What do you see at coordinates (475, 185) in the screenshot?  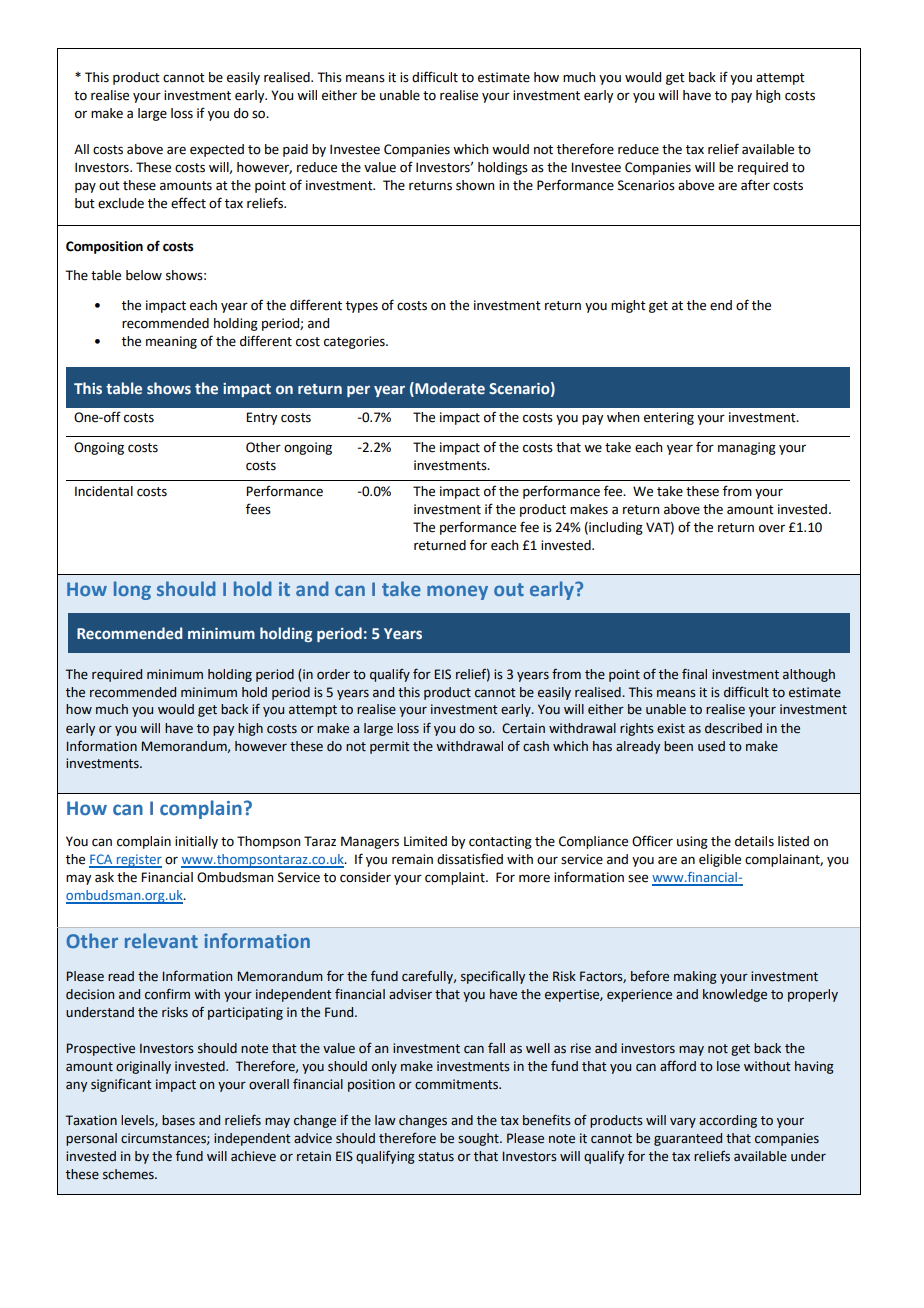 I see `shown` at bounding box center [475, 185].
